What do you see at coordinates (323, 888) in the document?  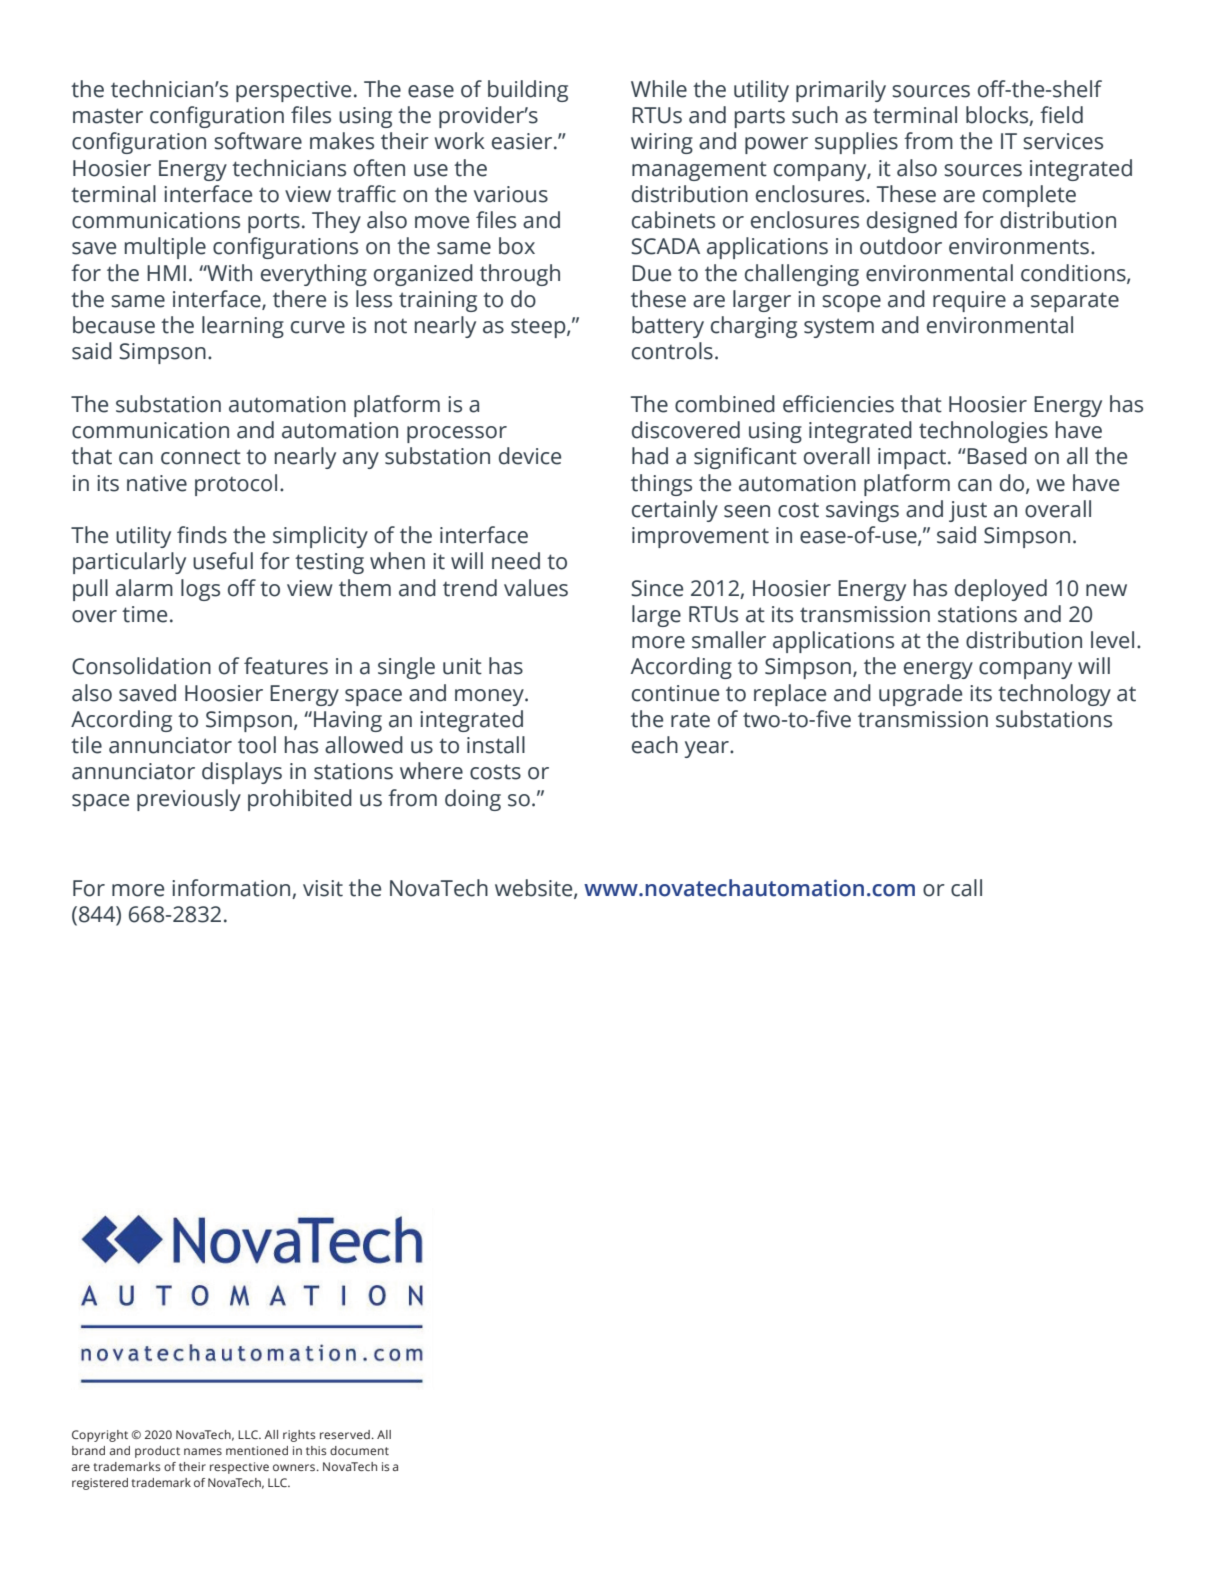 I see `visit` at bounding box center [323, 888].
